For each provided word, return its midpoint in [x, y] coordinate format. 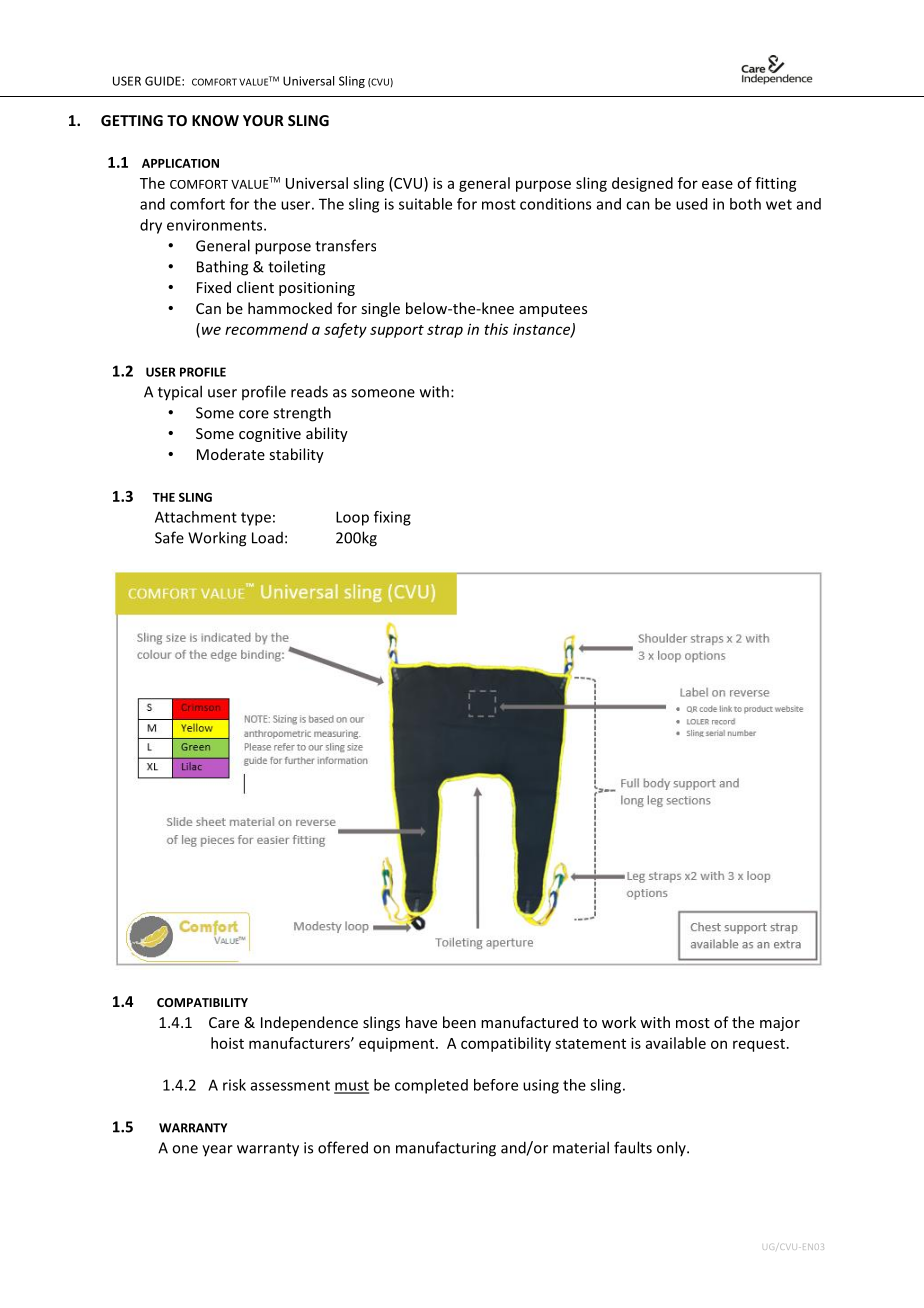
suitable [425, 204]
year [217, 1150]
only [672, 1148]
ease [717, 184]
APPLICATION [180, 163]
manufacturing [446, 1149]
